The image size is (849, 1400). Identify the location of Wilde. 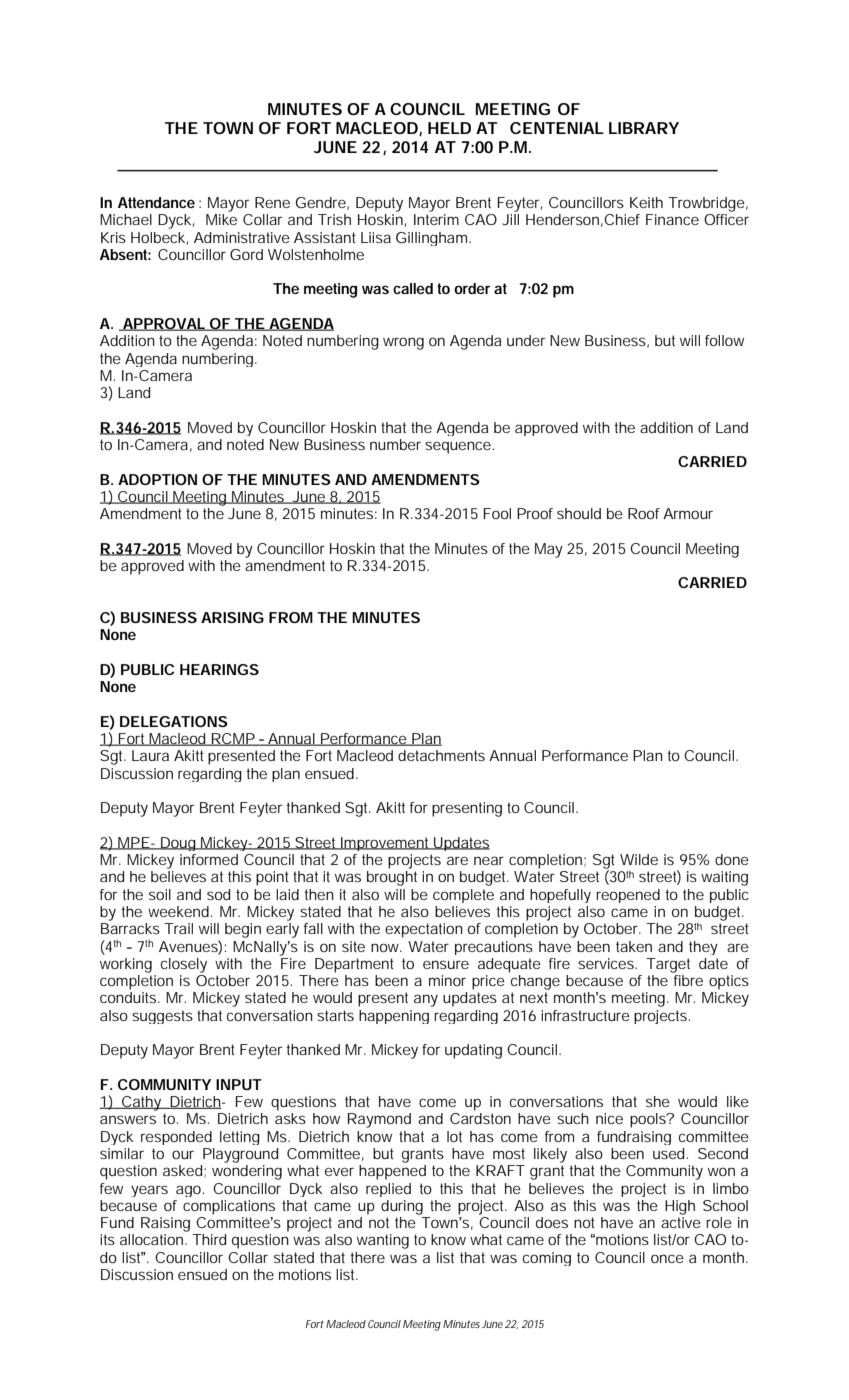
(639, 859).
